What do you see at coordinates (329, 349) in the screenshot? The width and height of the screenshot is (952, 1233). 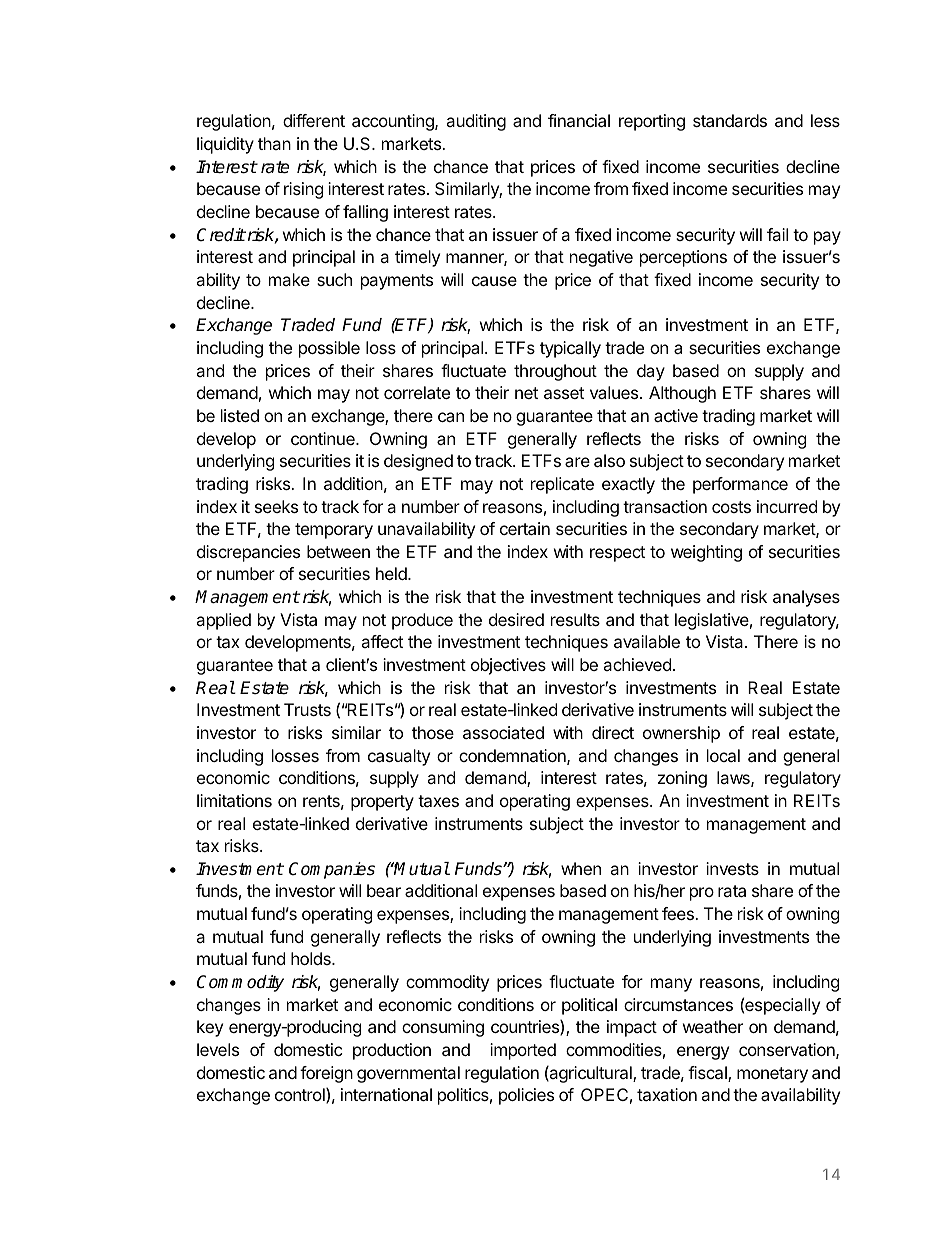 I see `possible` at bounding box center [329, 349].
